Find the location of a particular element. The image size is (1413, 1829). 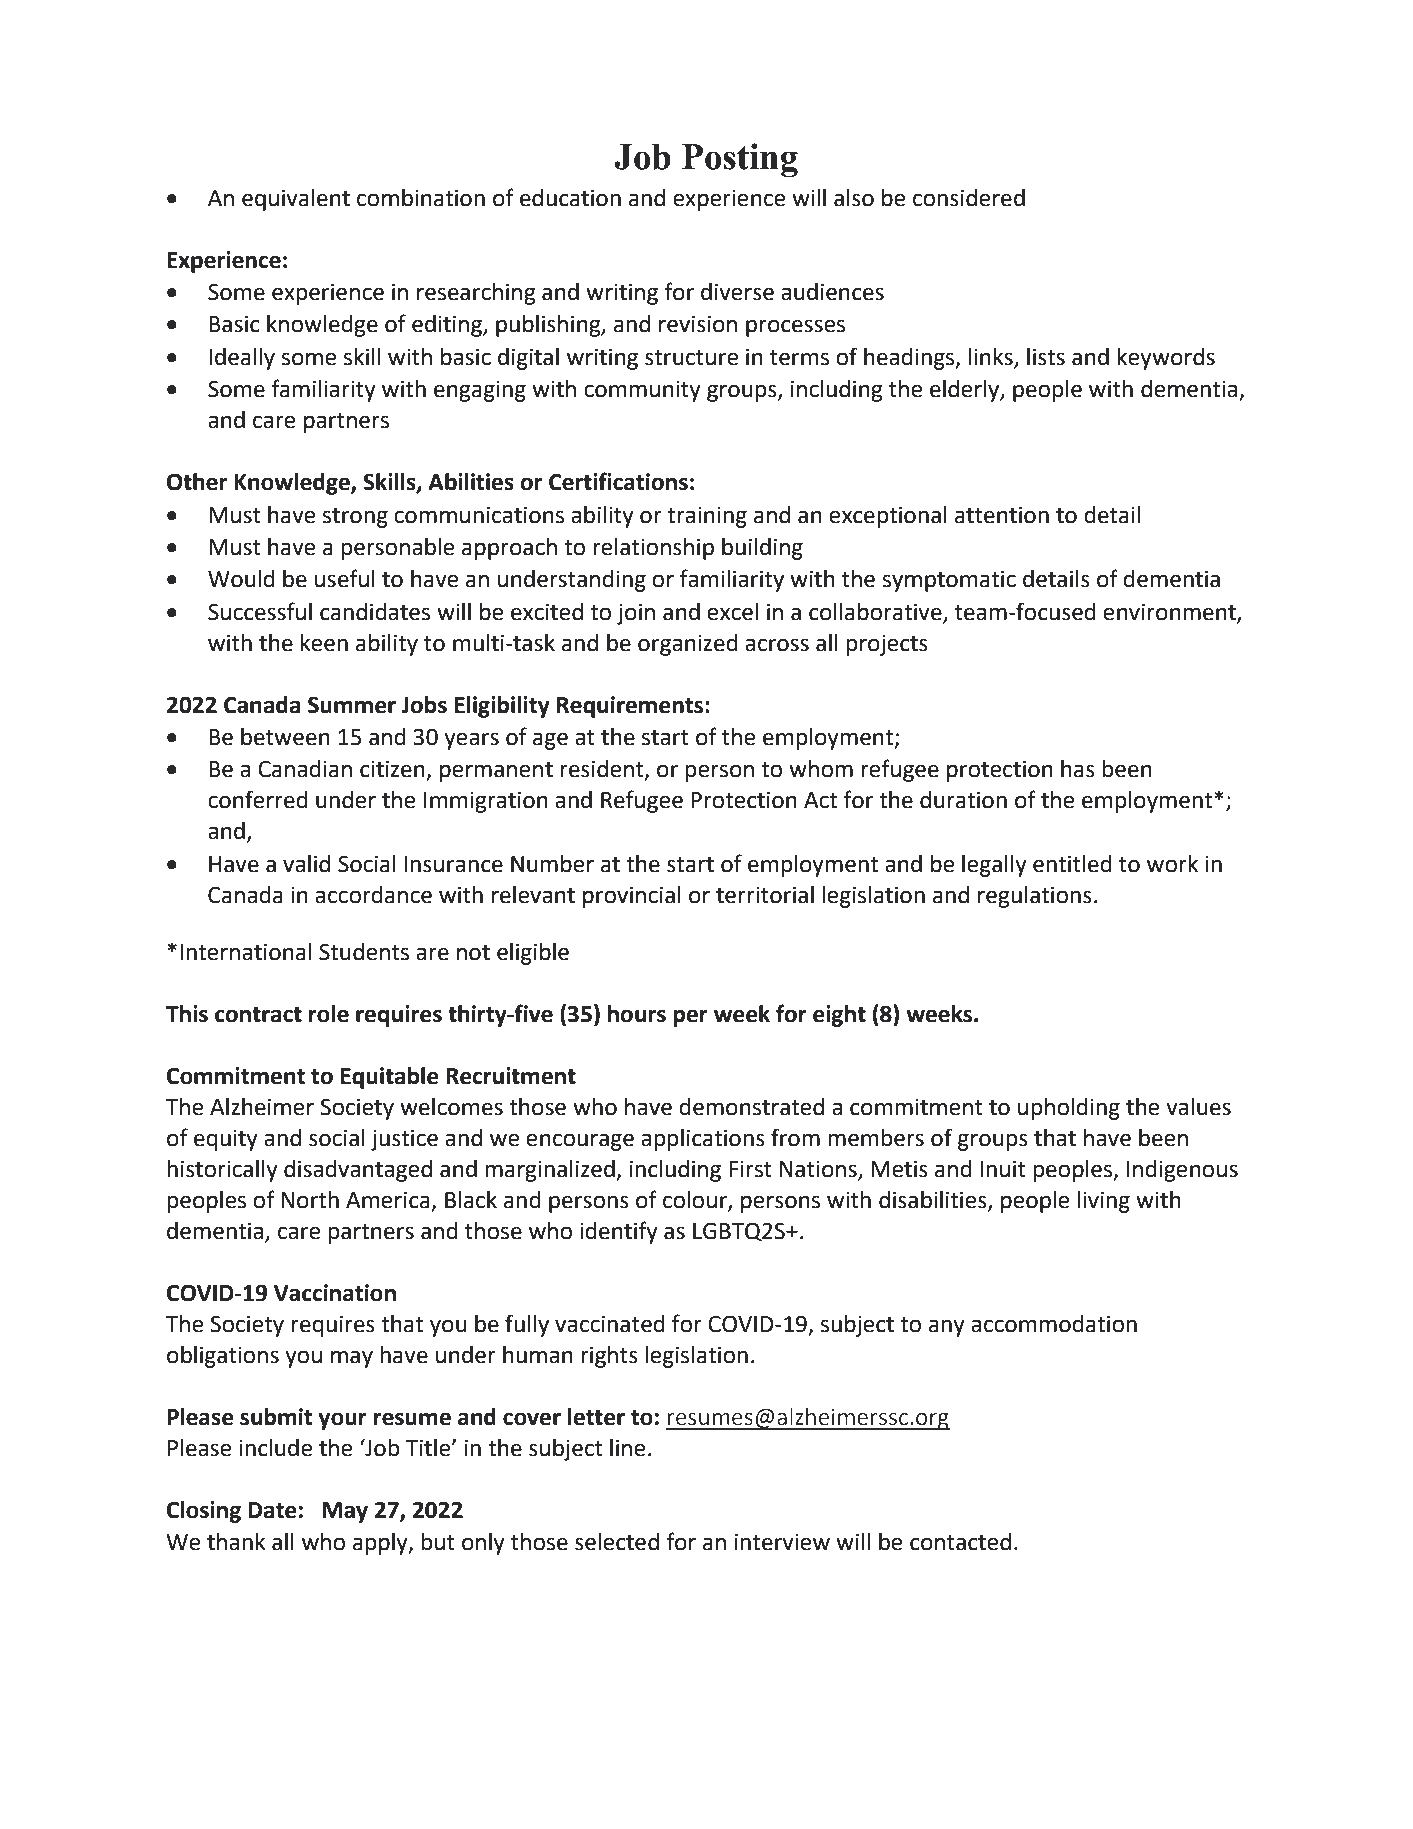

considered is located at coordinates (969, 198).
